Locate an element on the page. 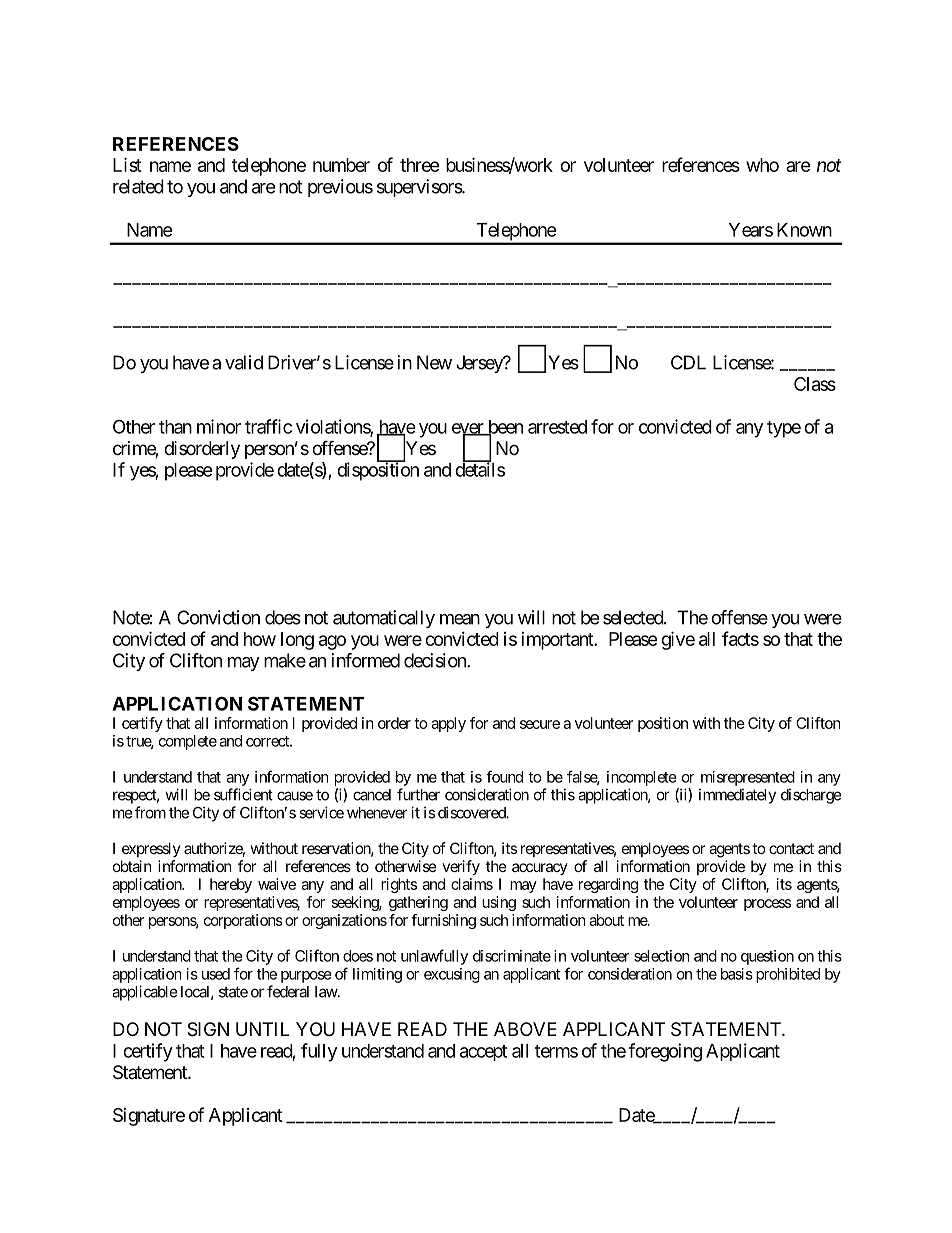 This document has height=1233, width=952. accept is located at coordinates (483, 1053).
